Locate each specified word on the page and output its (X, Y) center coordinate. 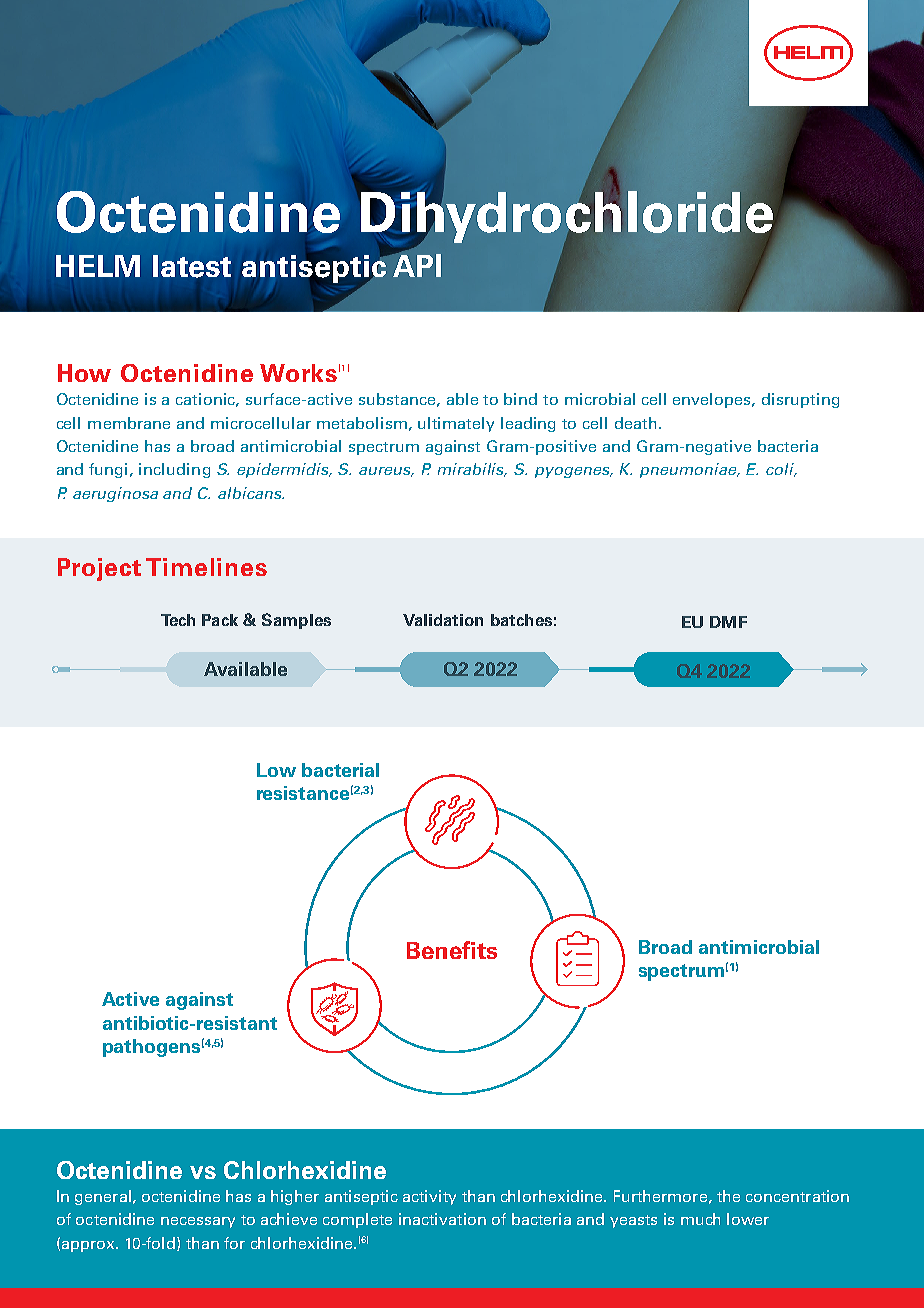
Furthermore (660, 1196)
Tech (178, 620)
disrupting (800, 400)
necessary (198, 1222)
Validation (443, 620)
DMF (728, 622)
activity (429, 1197)
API (415, 264)
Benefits (452, 950)
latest (192, 266)
